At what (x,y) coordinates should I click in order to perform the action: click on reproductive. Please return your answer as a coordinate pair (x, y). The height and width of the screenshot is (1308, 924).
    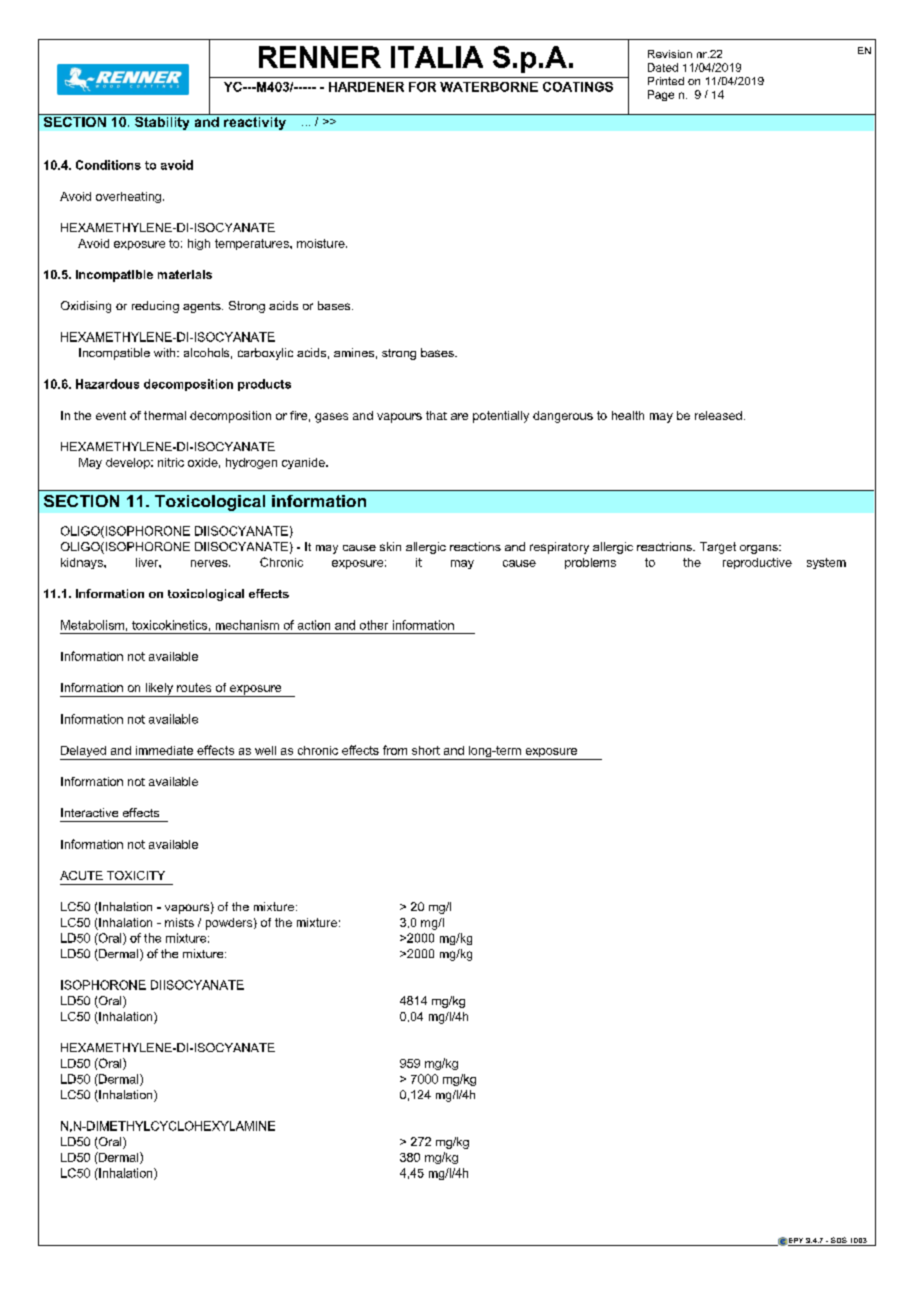
    Looking at the image, I should click on (757, 563).
